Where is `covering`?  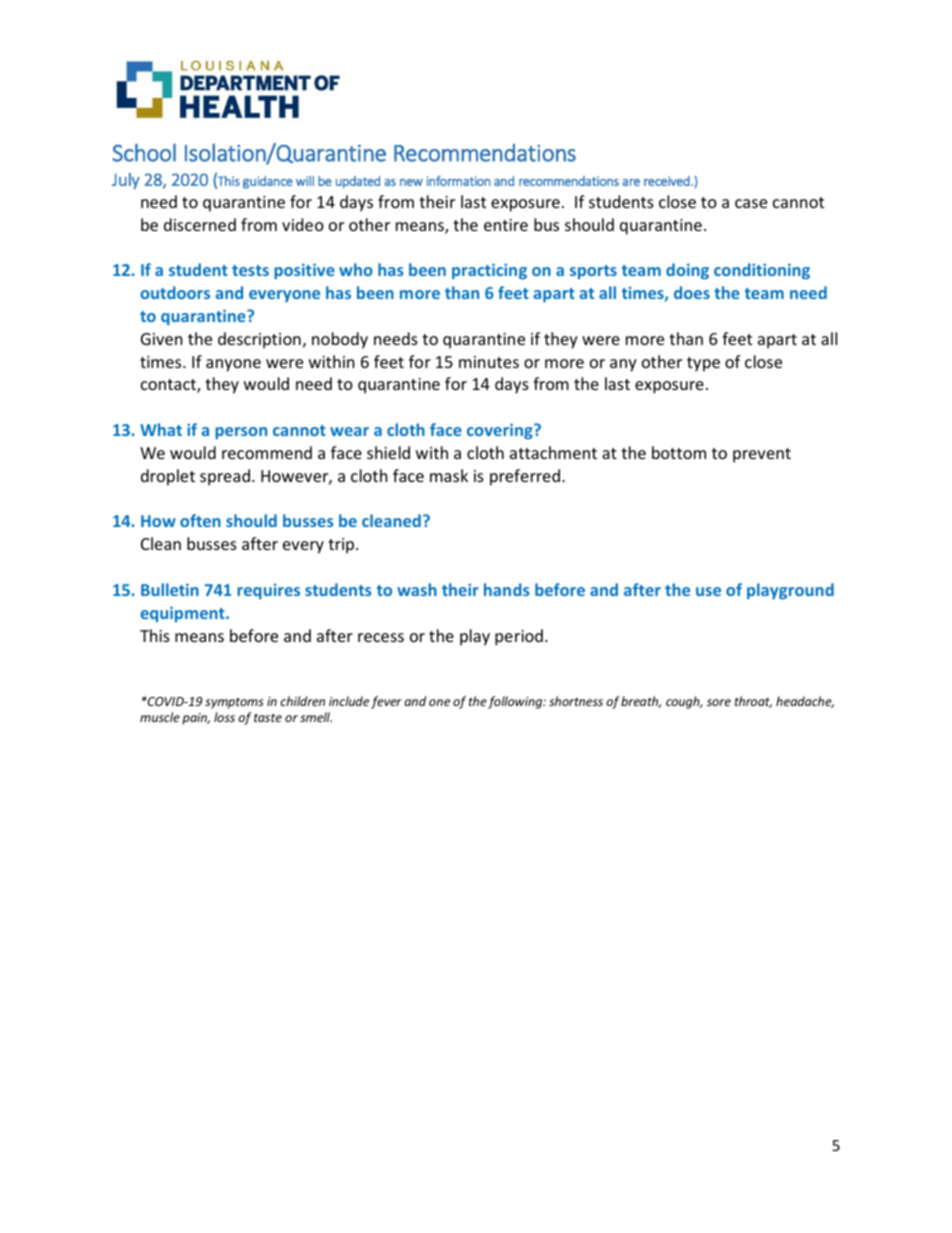 covering is located at coordinates (501, 431).
